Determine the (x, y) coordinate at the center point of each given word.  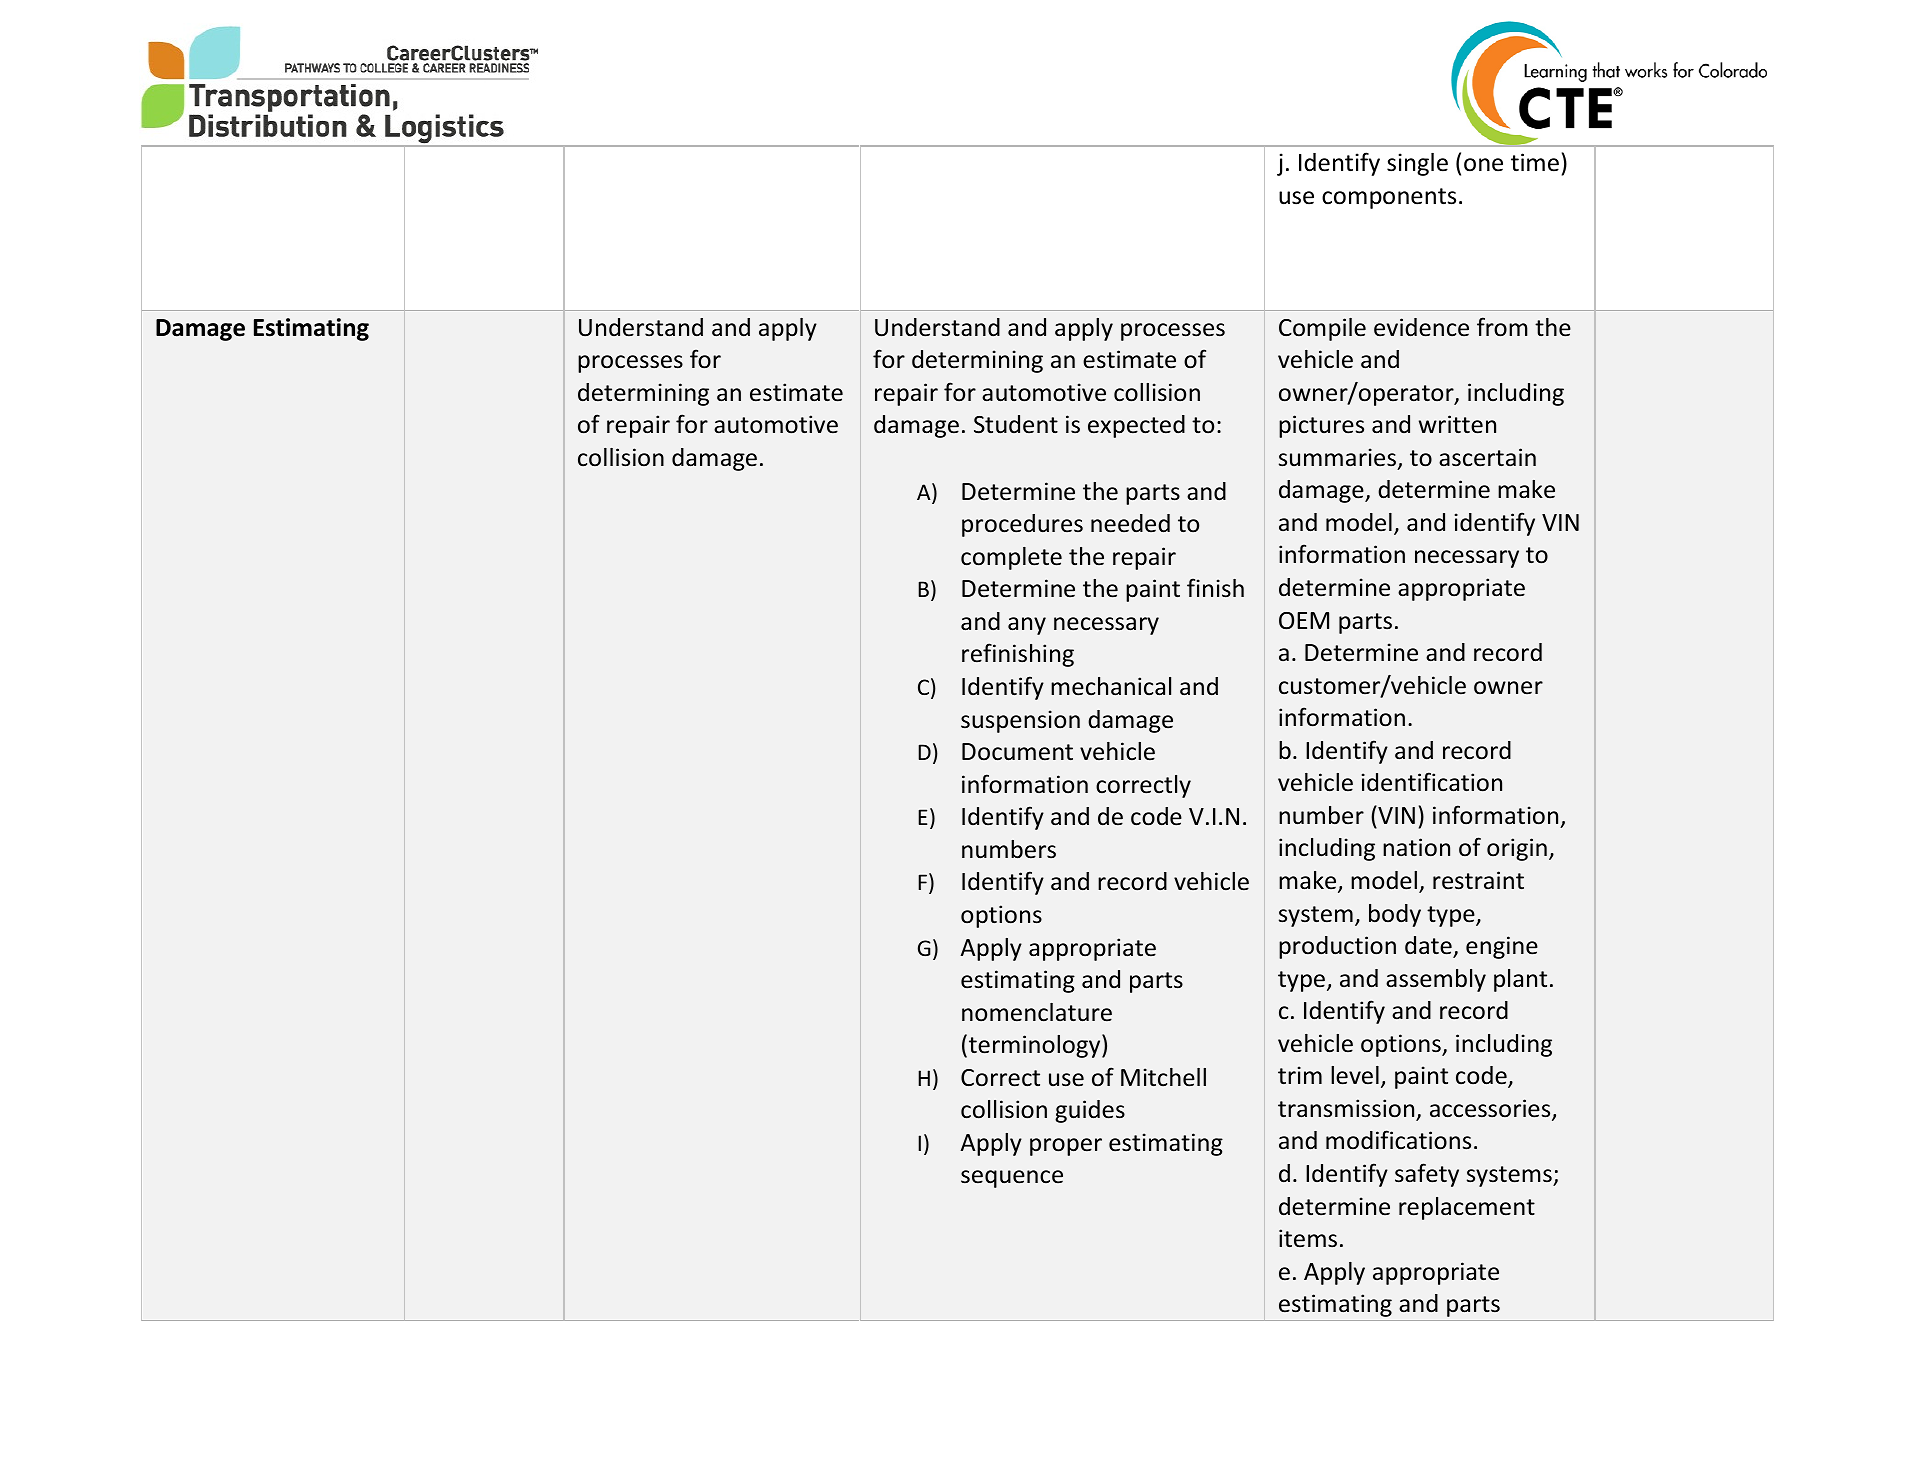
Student (1016, 424)
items (1308, 1238)
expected (1136, 426)
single (1417, 164)
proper (1066, 1147)
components (1389, 198)
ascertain (1487, 457)
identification (1432, 782)
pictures (1321, 426)
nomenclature (1037, 1012)
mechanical (1111, 686)
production (1337, 947)
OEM (1304, 621)
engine (1502, 947)
